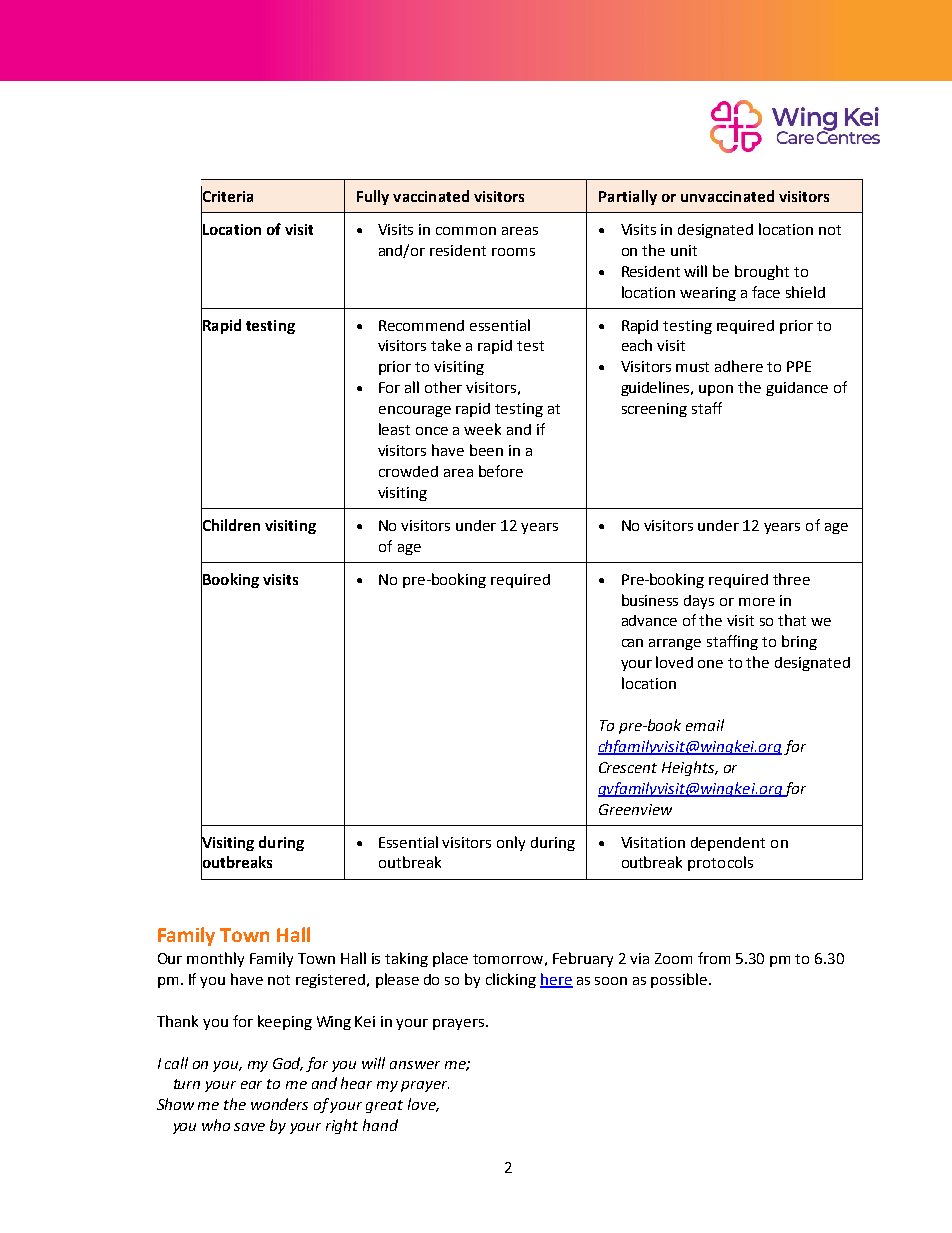  Describe the element at coordinates (215, 959) in the document. I see `monthly` at that location.
